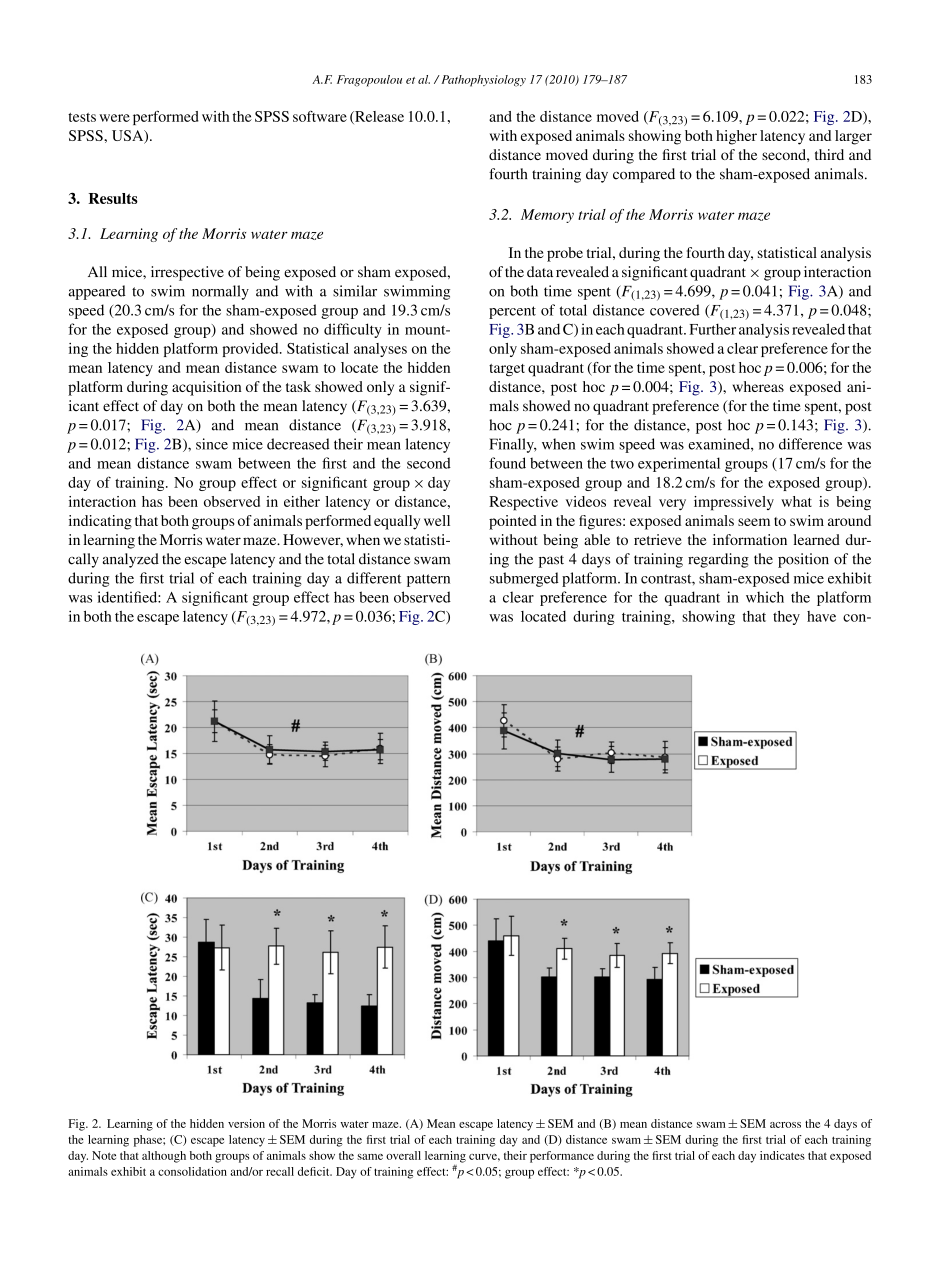 The height and width of the image is (1271, 952). What do you see at coordinates (114, 118) in the image?
I see `were` at bounding box center [114, 118].
